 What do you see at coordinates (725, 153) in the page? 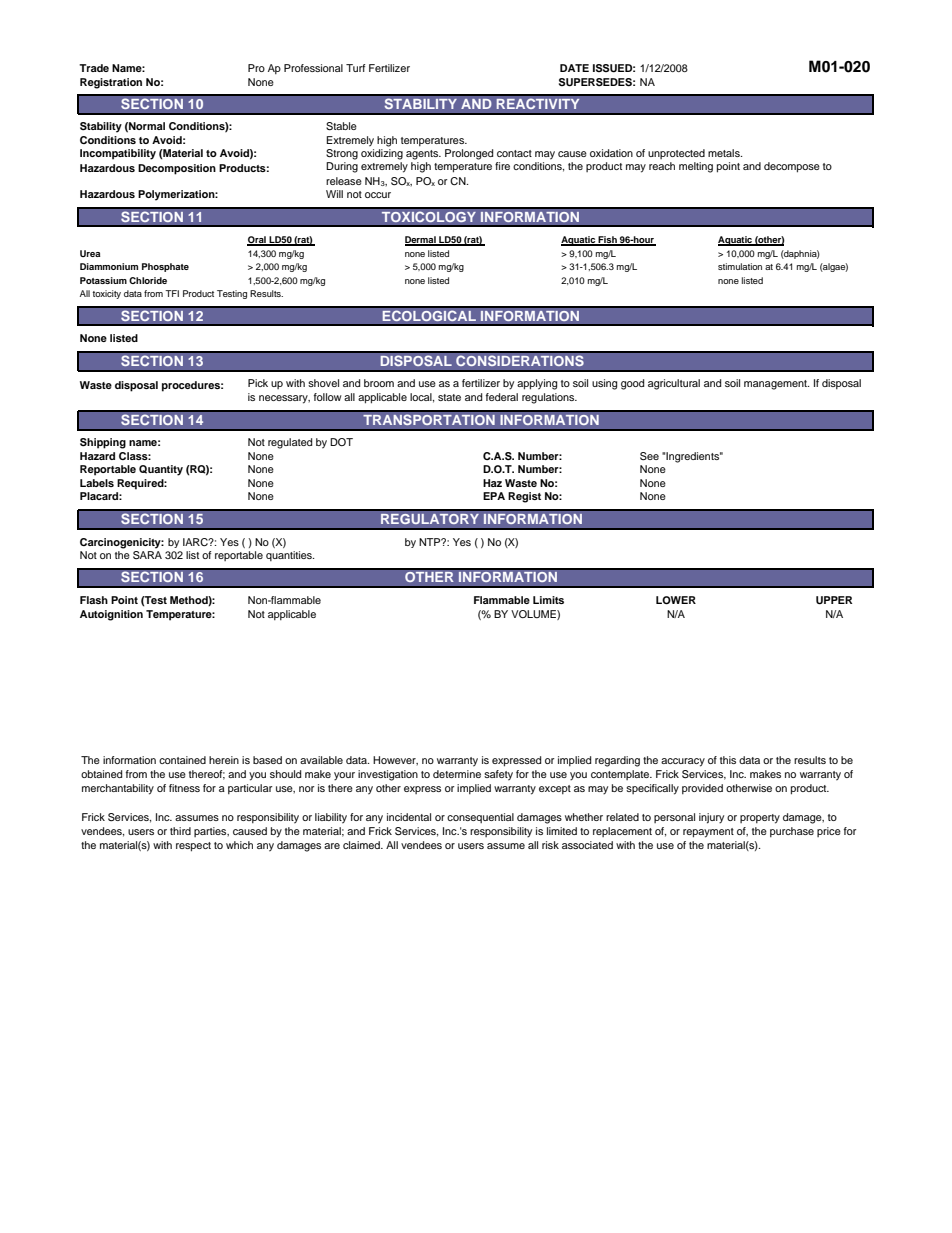
I see `metals` at bounding box center [725, 153].
